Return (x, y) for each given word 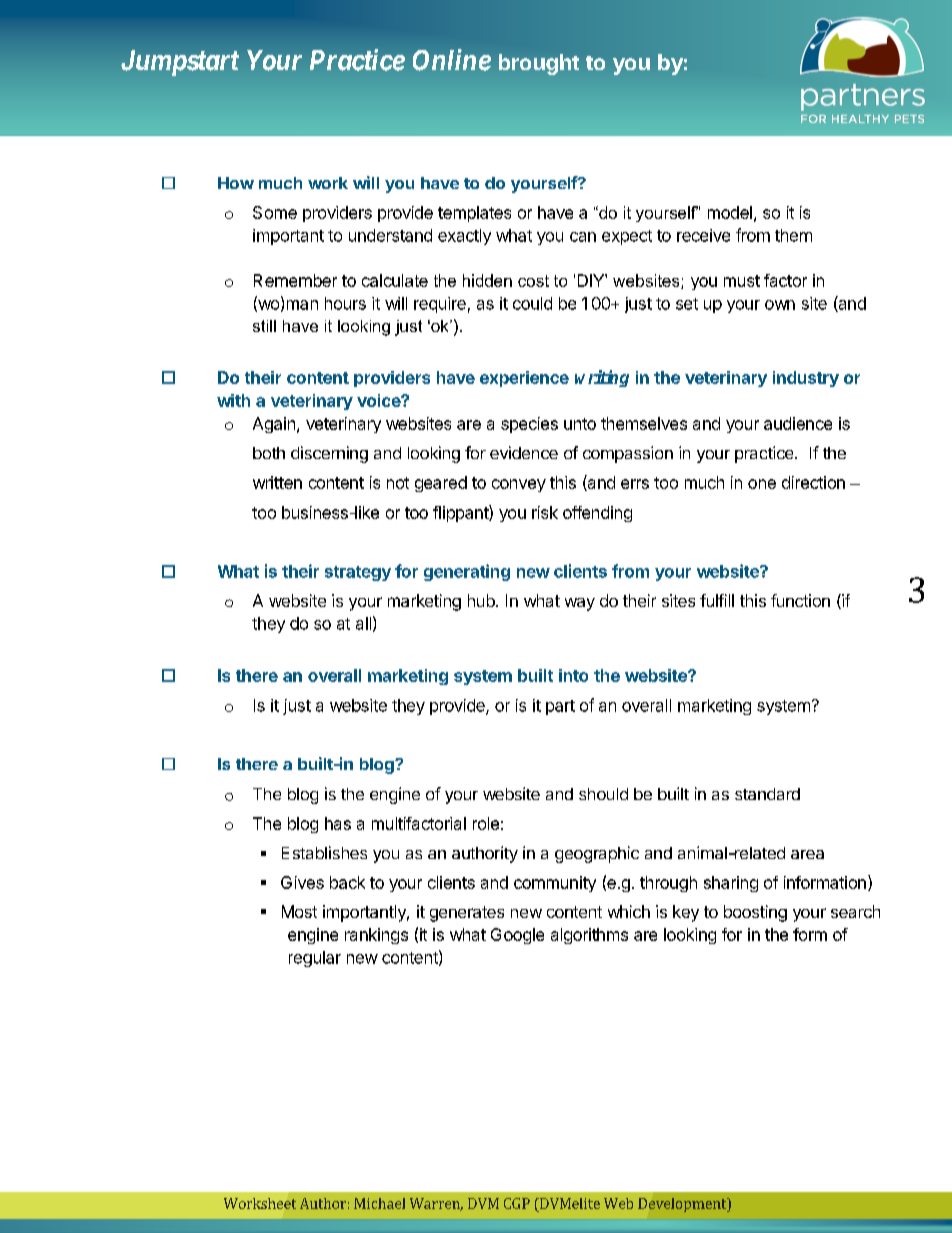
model (730, 212)
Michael (379, 1203)
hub (481, 600)
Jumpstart (180, 63)
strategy (358, 573)
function (800, 600)
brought (539, 64)
